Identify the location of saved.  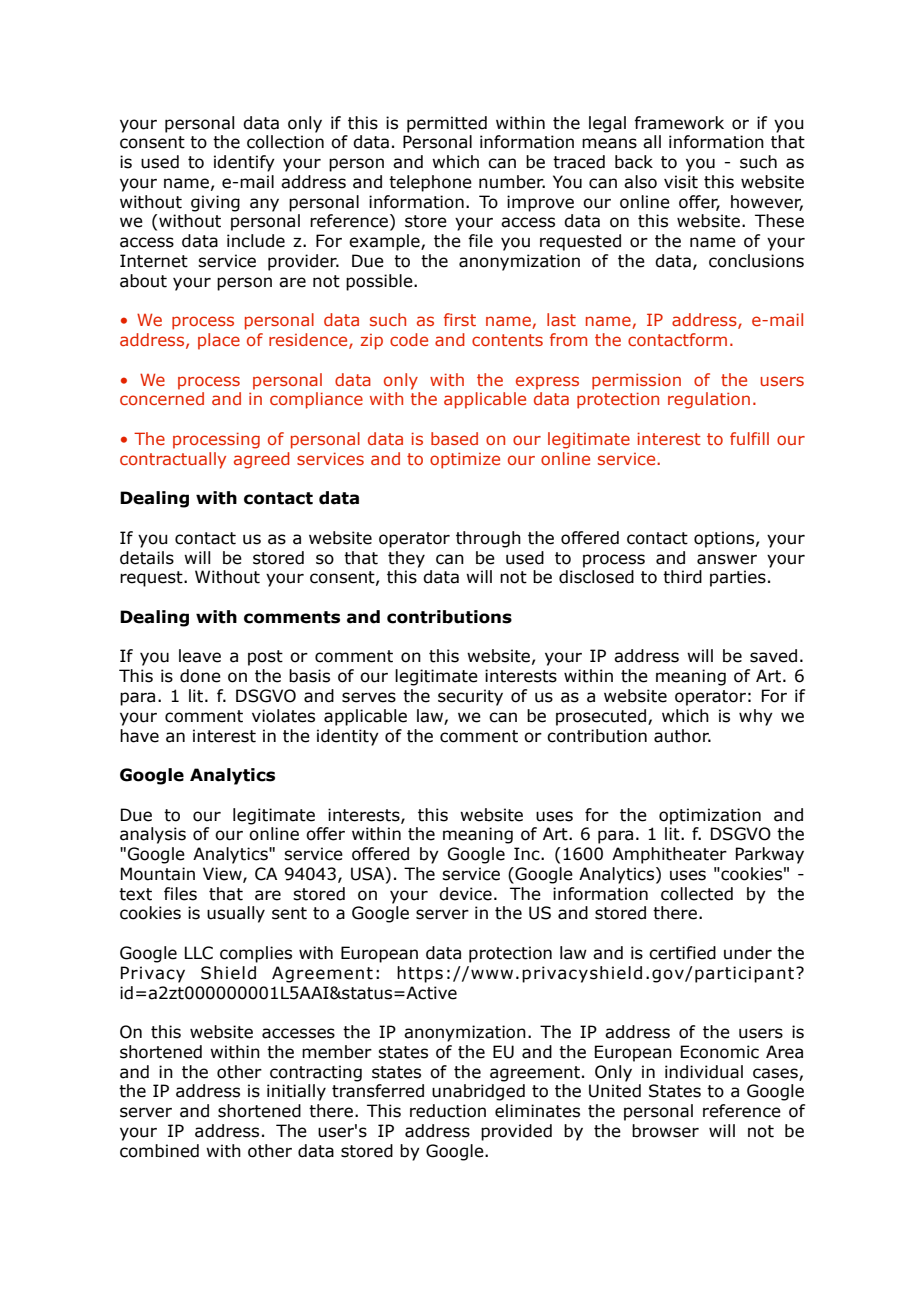
(773, 656).
